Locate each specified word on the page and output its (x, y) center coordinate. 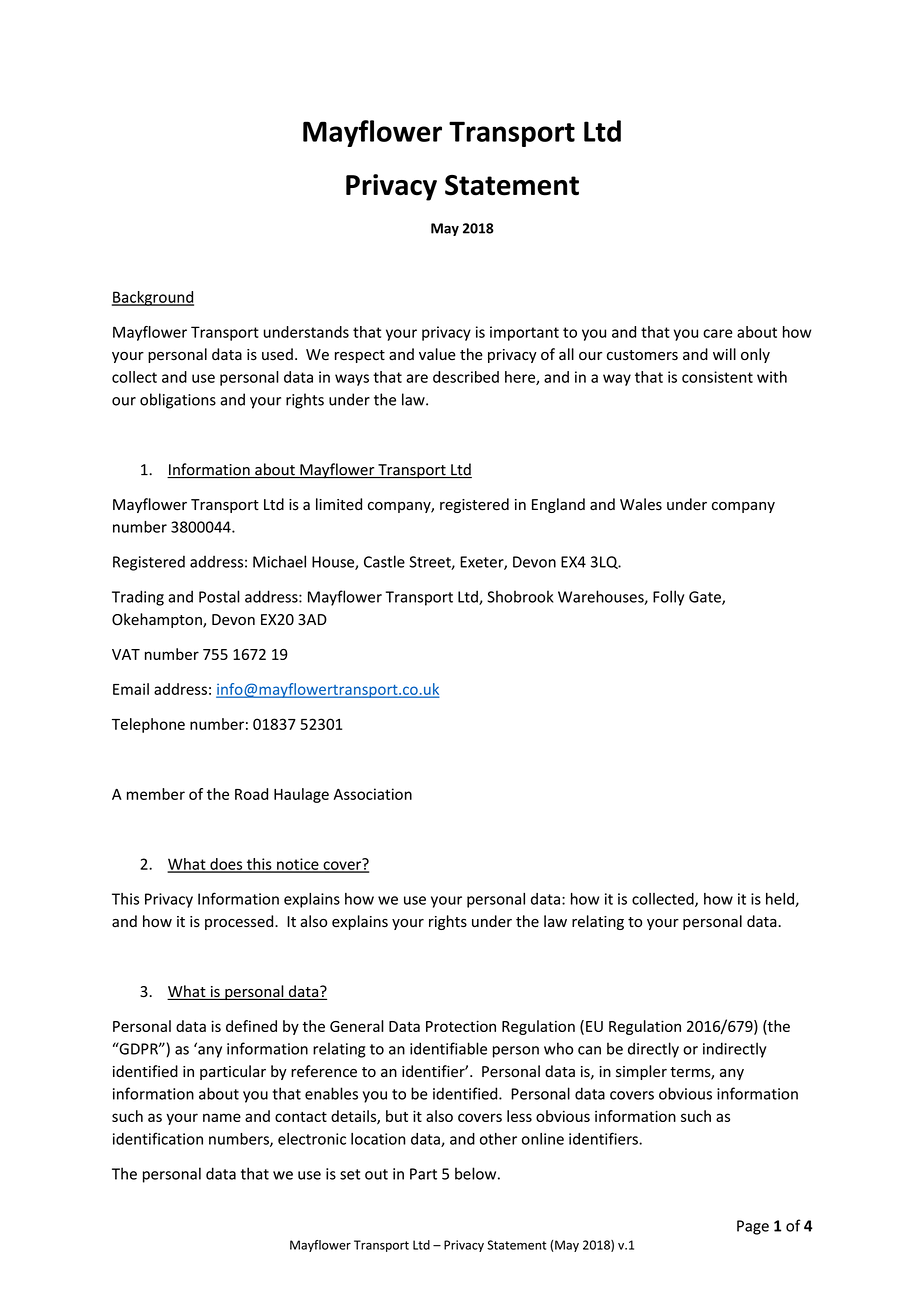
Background (153, 298)
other (498, 1139)
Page (753, 1227)
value (437, 354)
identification (158, 1138)
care (718, 333)
